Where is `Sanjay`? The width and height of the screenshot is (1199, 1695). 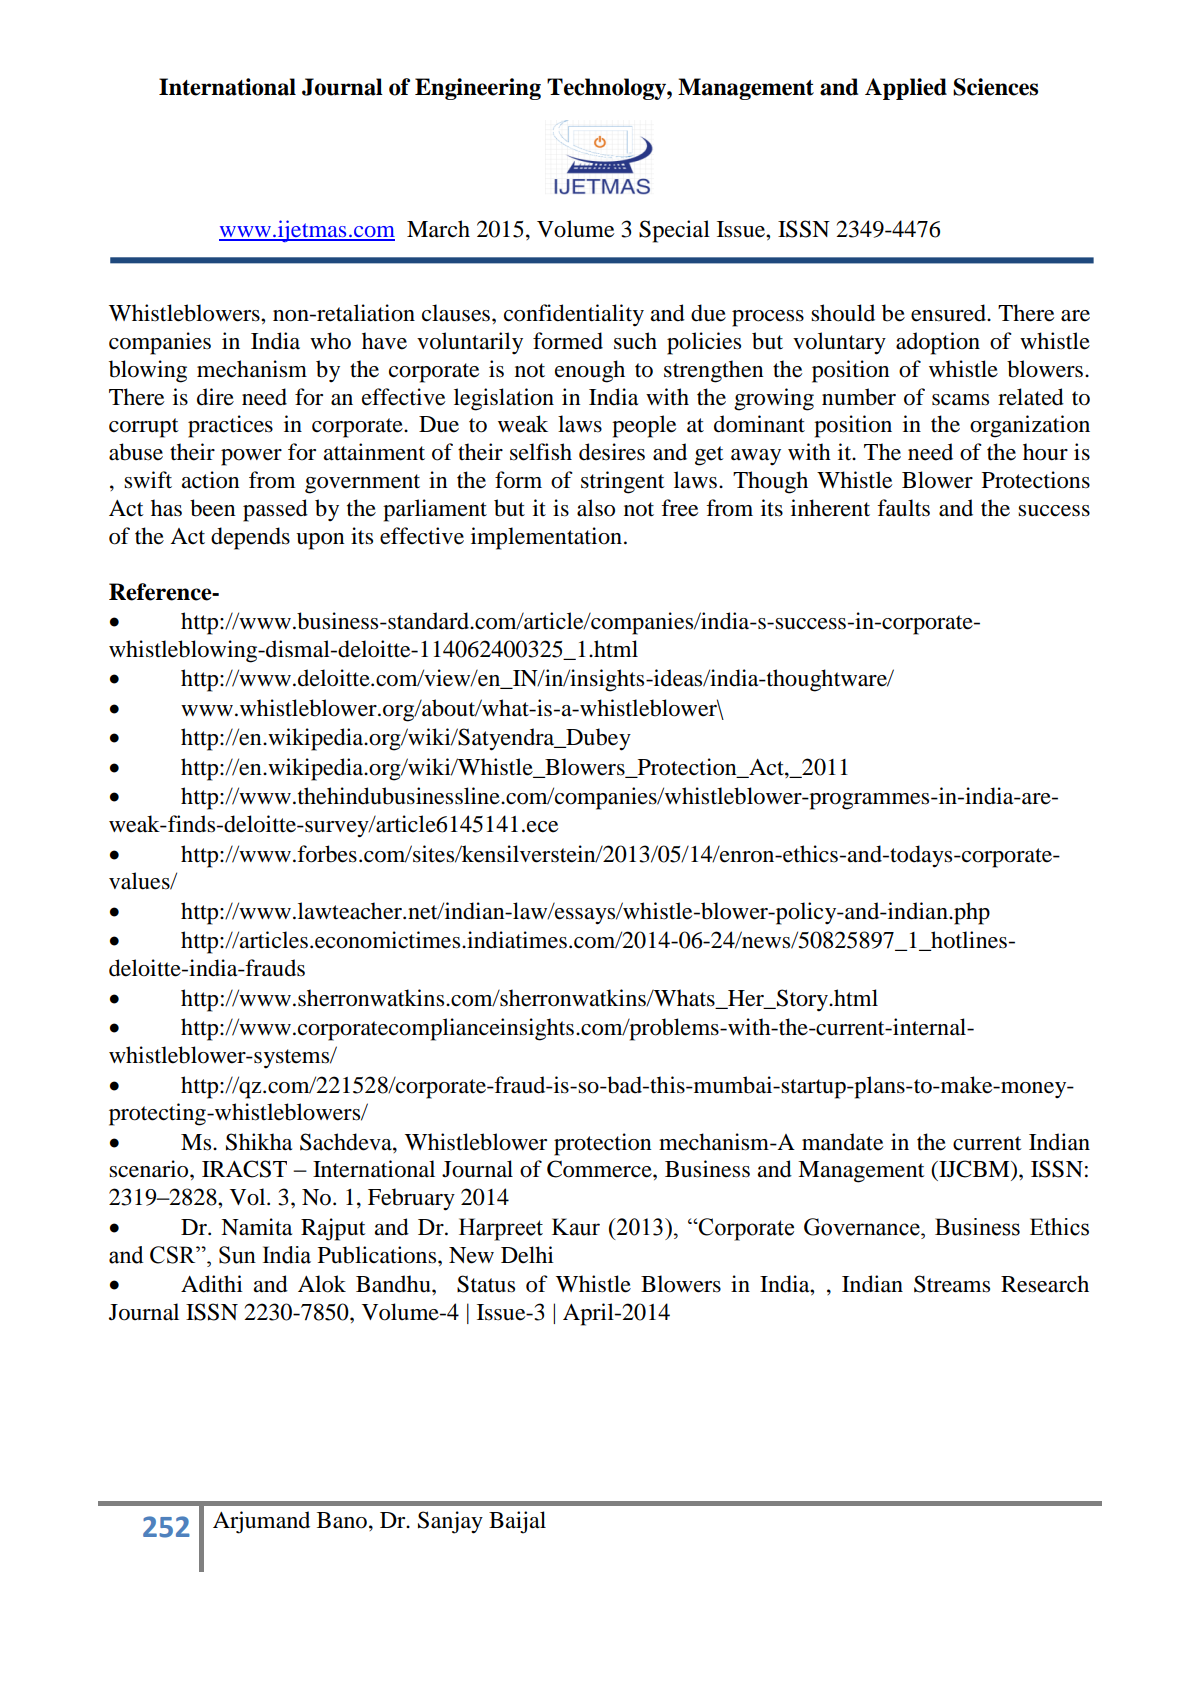 Sanjay is located at coordinates (450, 1522).
